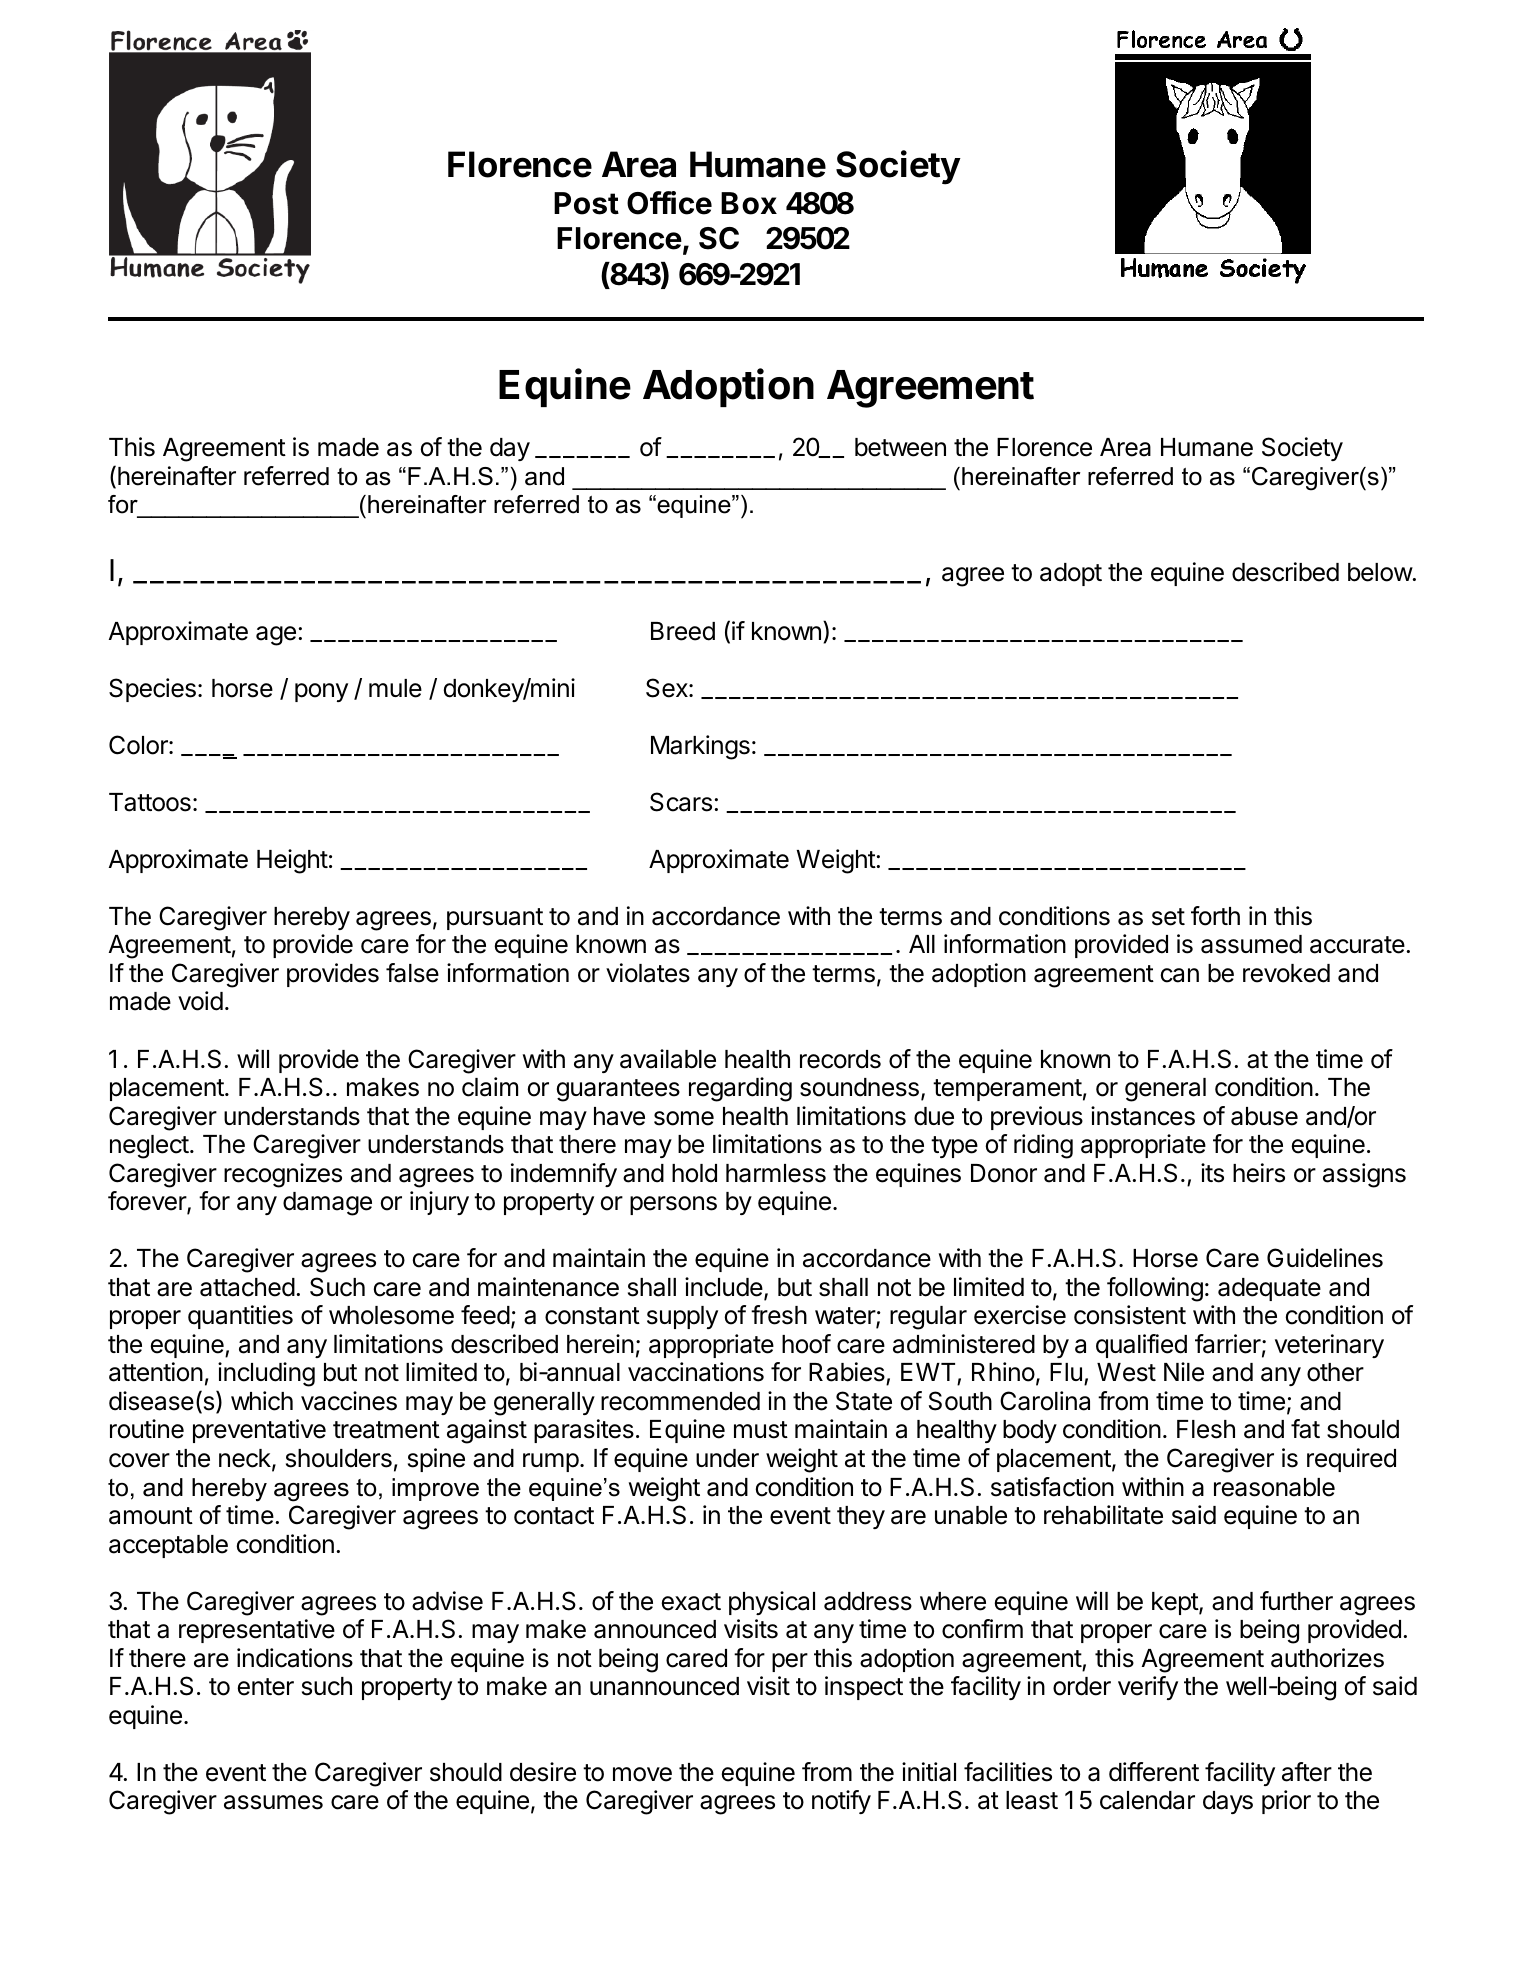 This document has height=1982, width=1532. What do you see at coordinates (900, 447) in the document?
I see `between` at bounding box center [900, 447].
